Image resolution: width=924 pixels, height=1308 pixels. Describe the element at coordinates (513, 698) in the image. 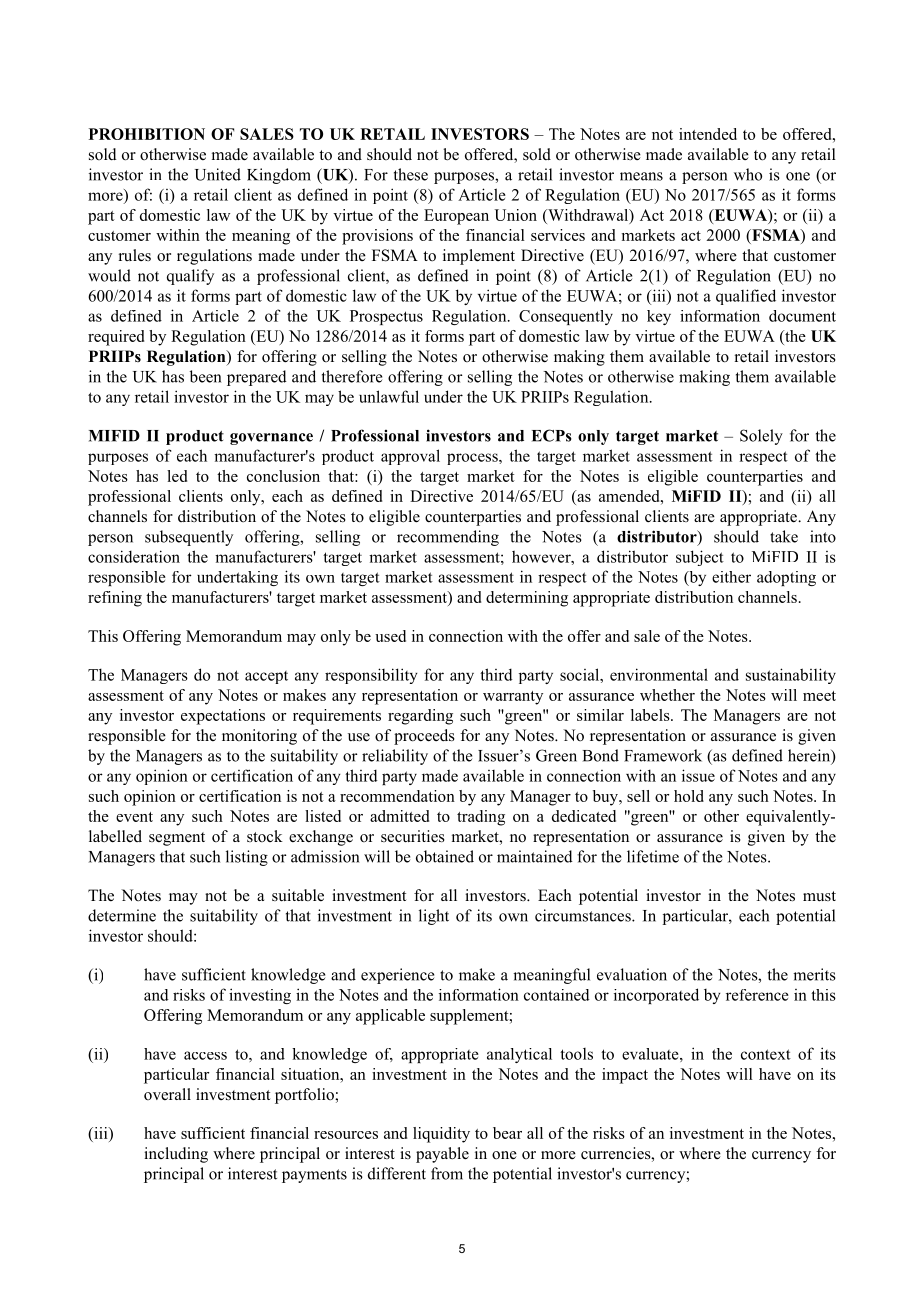

I see `warranty` at that location.
